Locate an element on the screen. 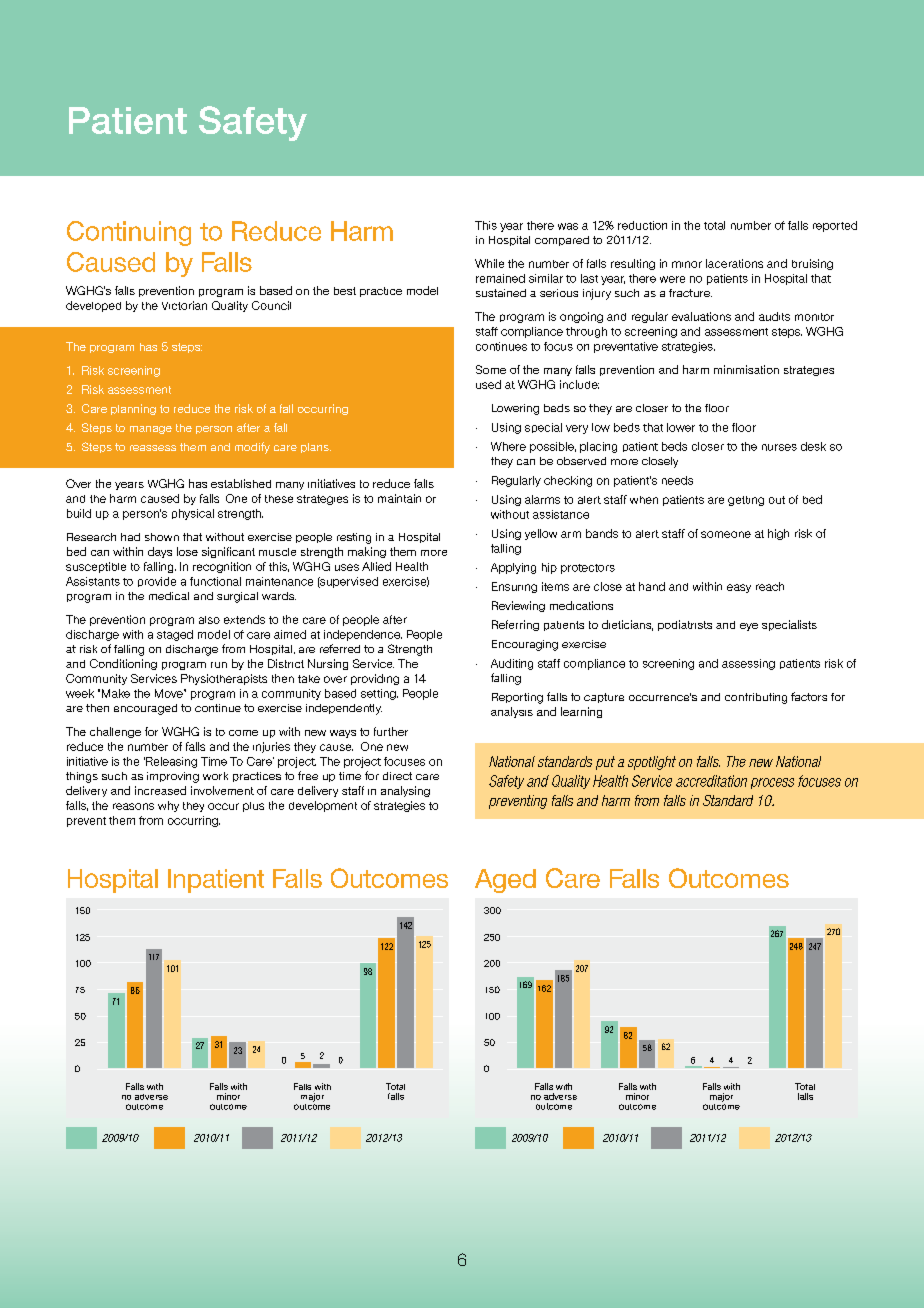  maintain is located at coordinates (399, 498).
